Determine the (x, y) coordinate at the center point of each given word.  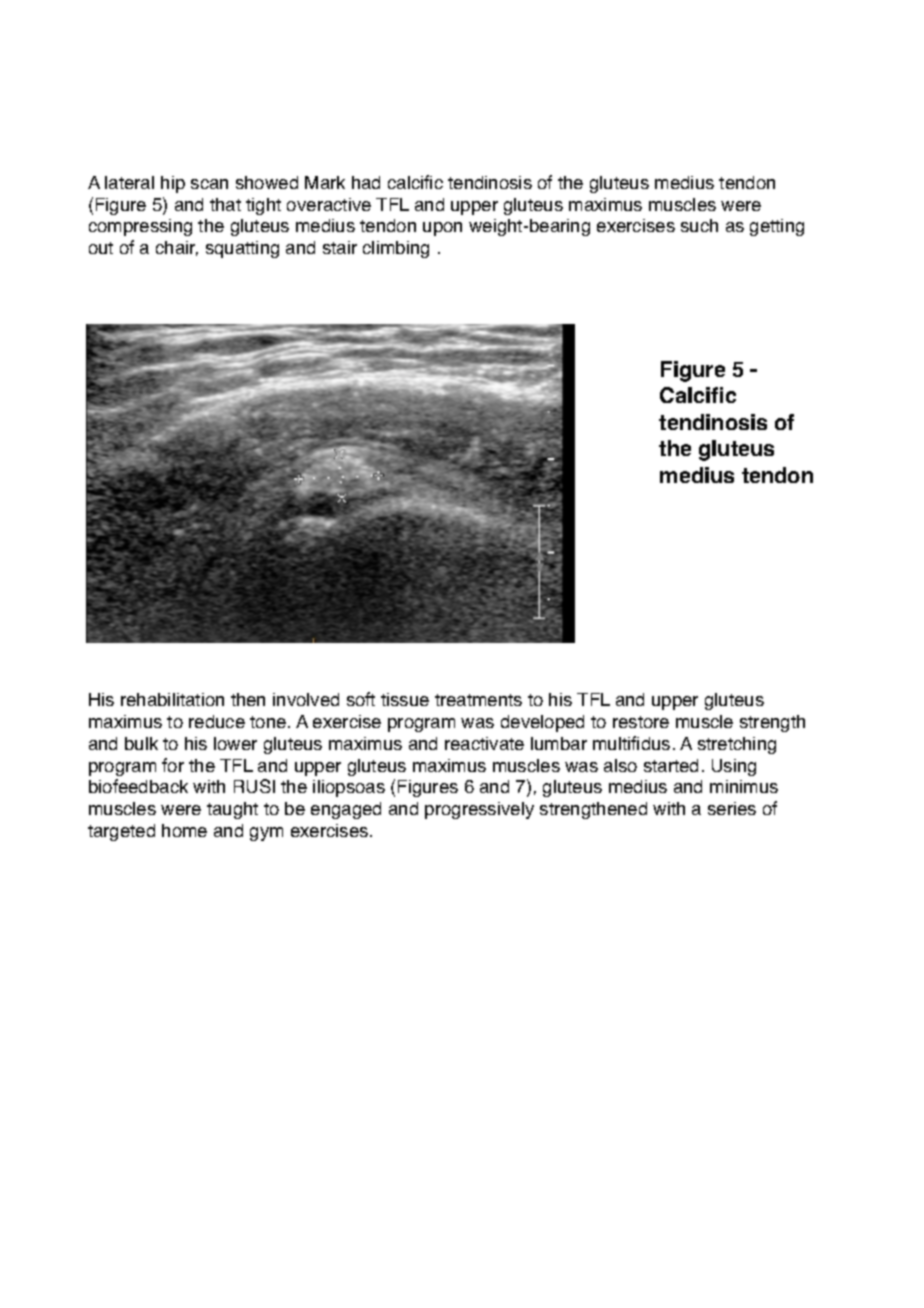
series (732, 808)
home (184, 830)
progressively (479, 810)
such (699, 225)
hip (173, 184)
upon (442, 229)
